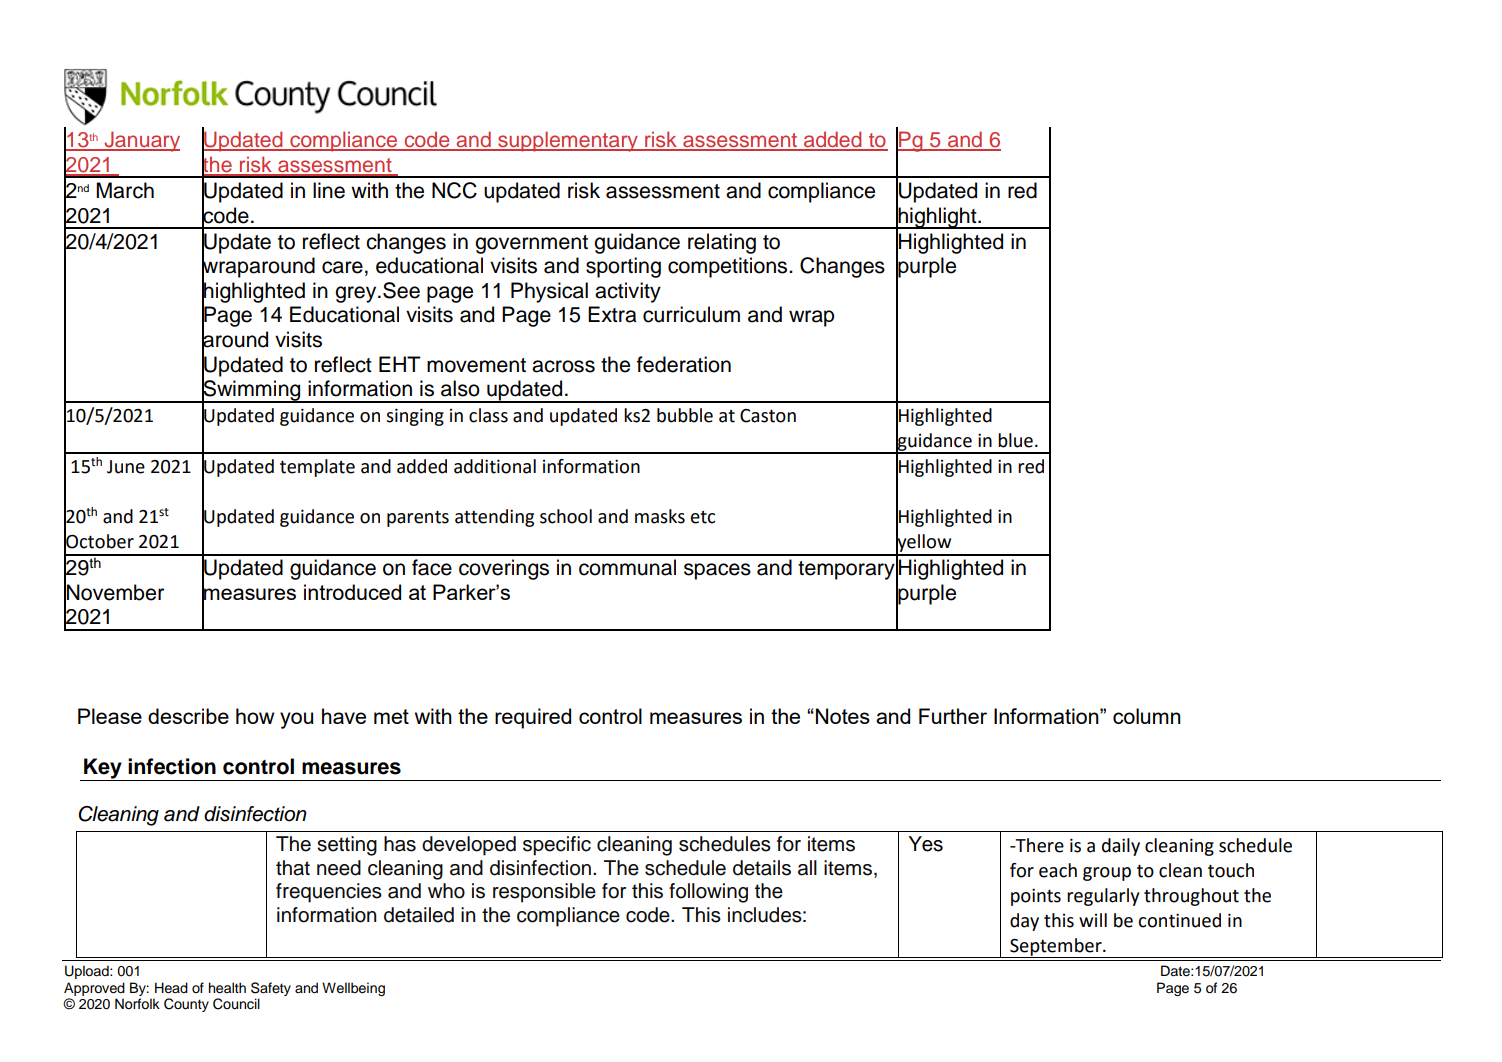 This screenshot has width=1502, height=1062. Describe the element at coordinates (627, 567) in the screenshot. I see `communal` at that location.
